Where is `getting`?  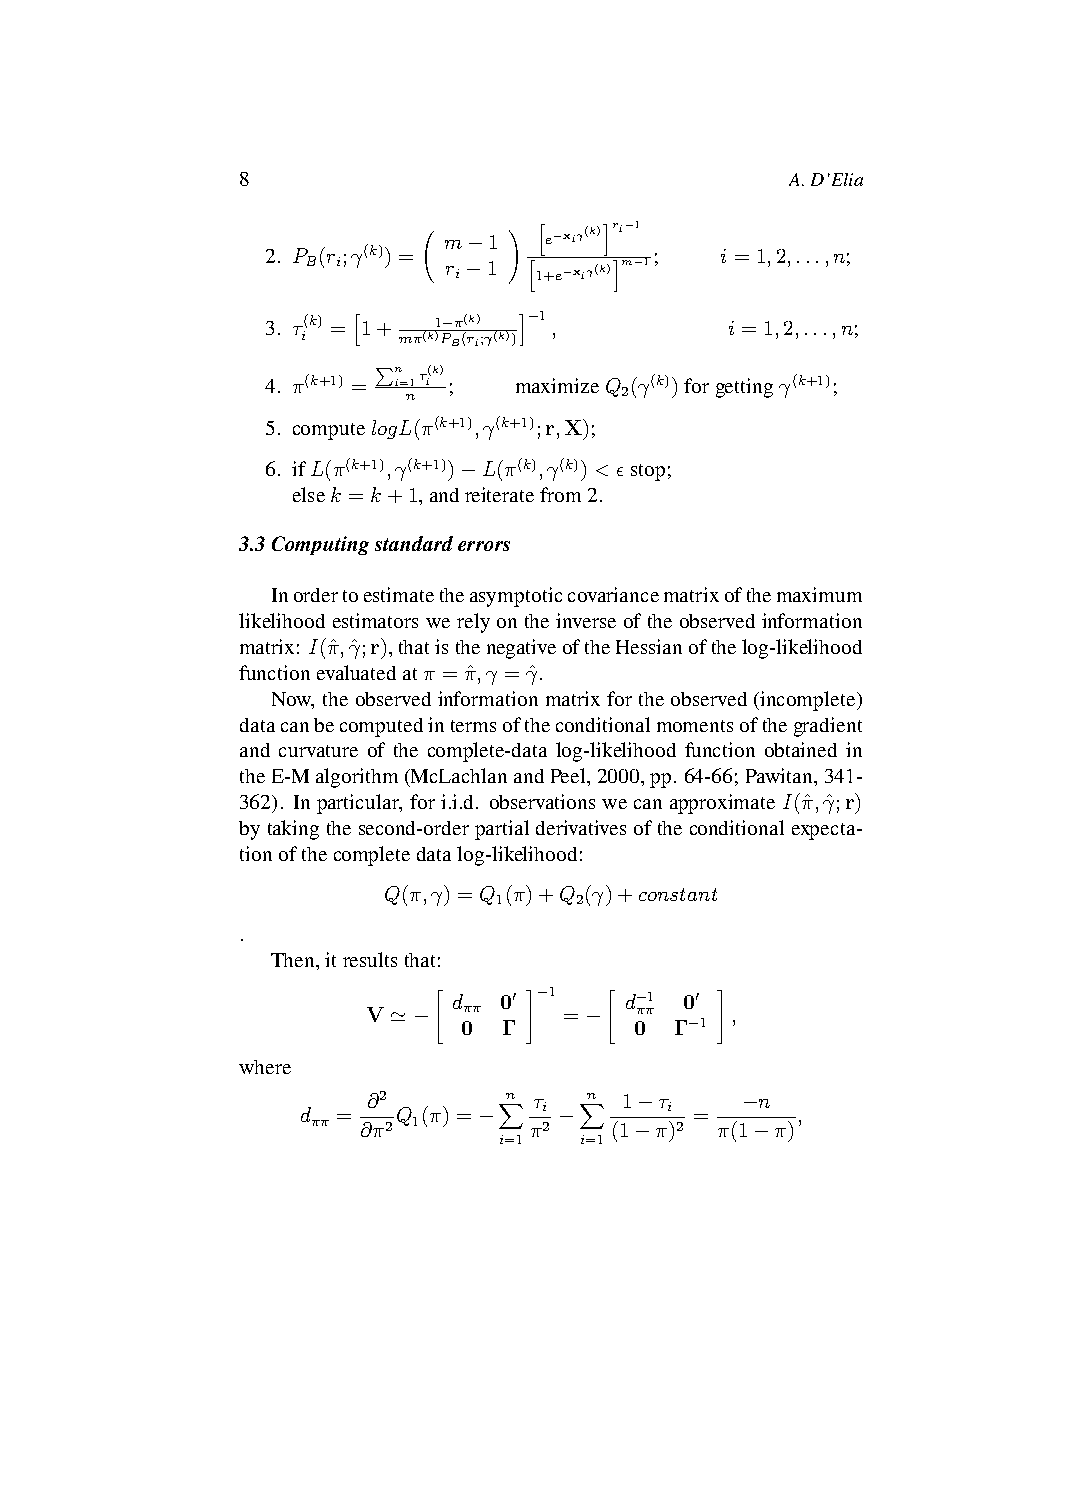 getting is located at coordinates (744, 388).
